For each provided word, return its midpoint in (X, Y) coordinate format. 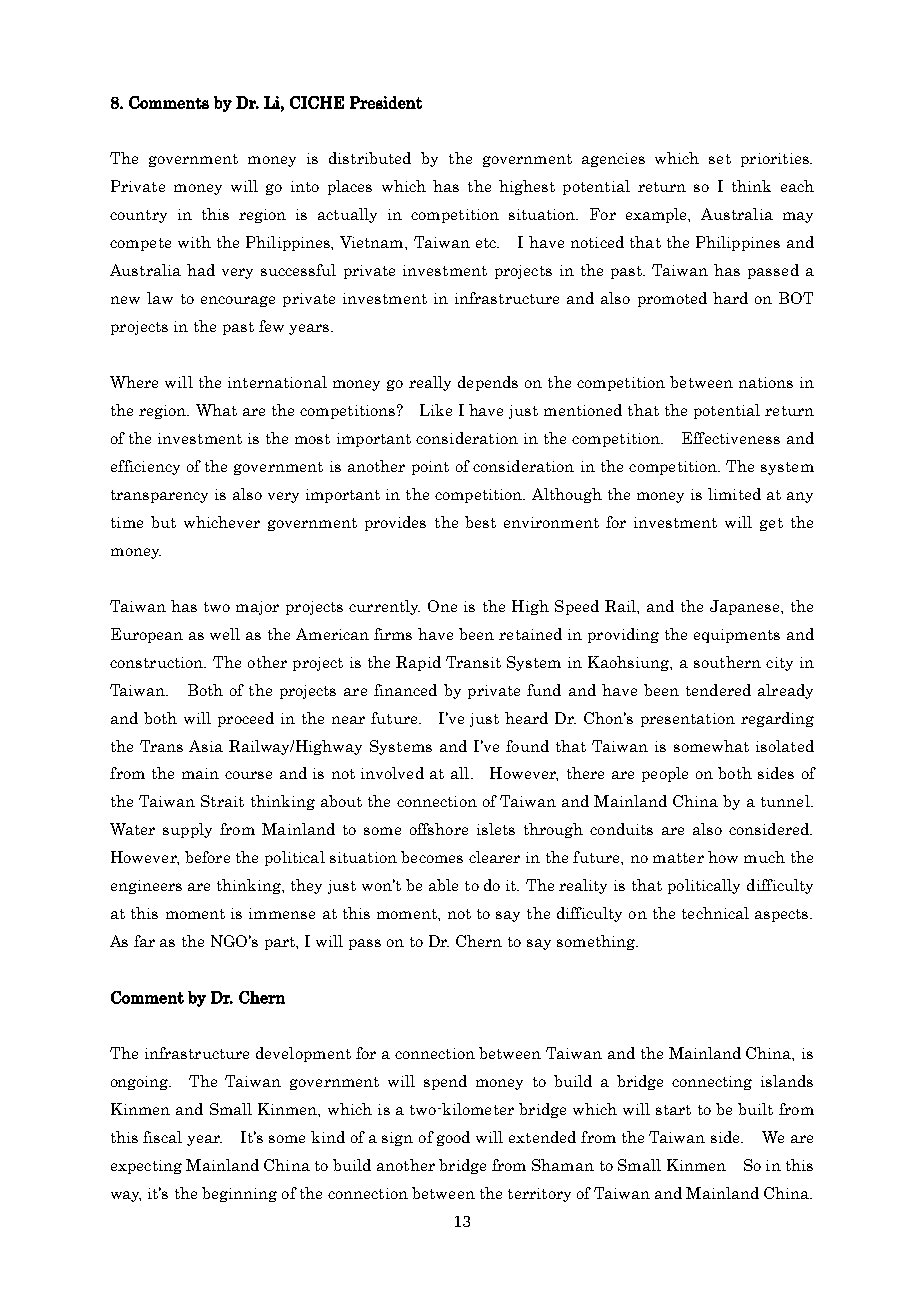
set (720, 159)
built (755, 1109)
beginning (239, 1194)
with (194, 242)
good (453, 1138)
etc (487, 243)
